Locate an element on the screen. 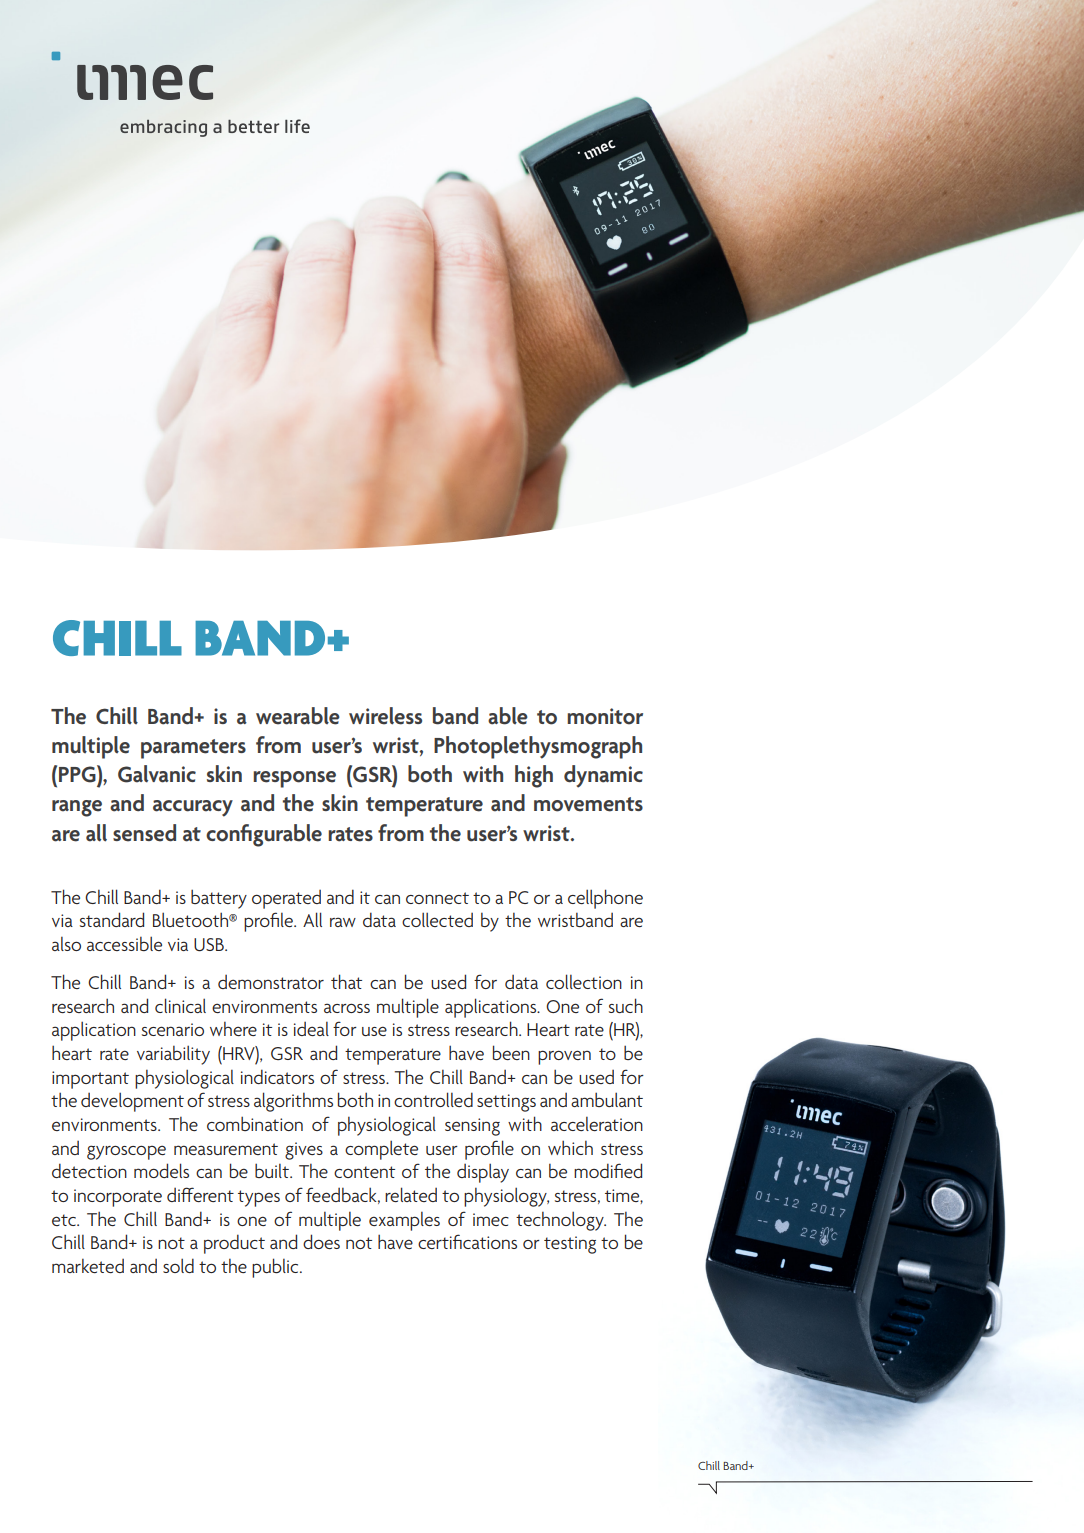 The width and height of the screenshot is (1084, 1533). parameters is located at coordinates (193, 749).
